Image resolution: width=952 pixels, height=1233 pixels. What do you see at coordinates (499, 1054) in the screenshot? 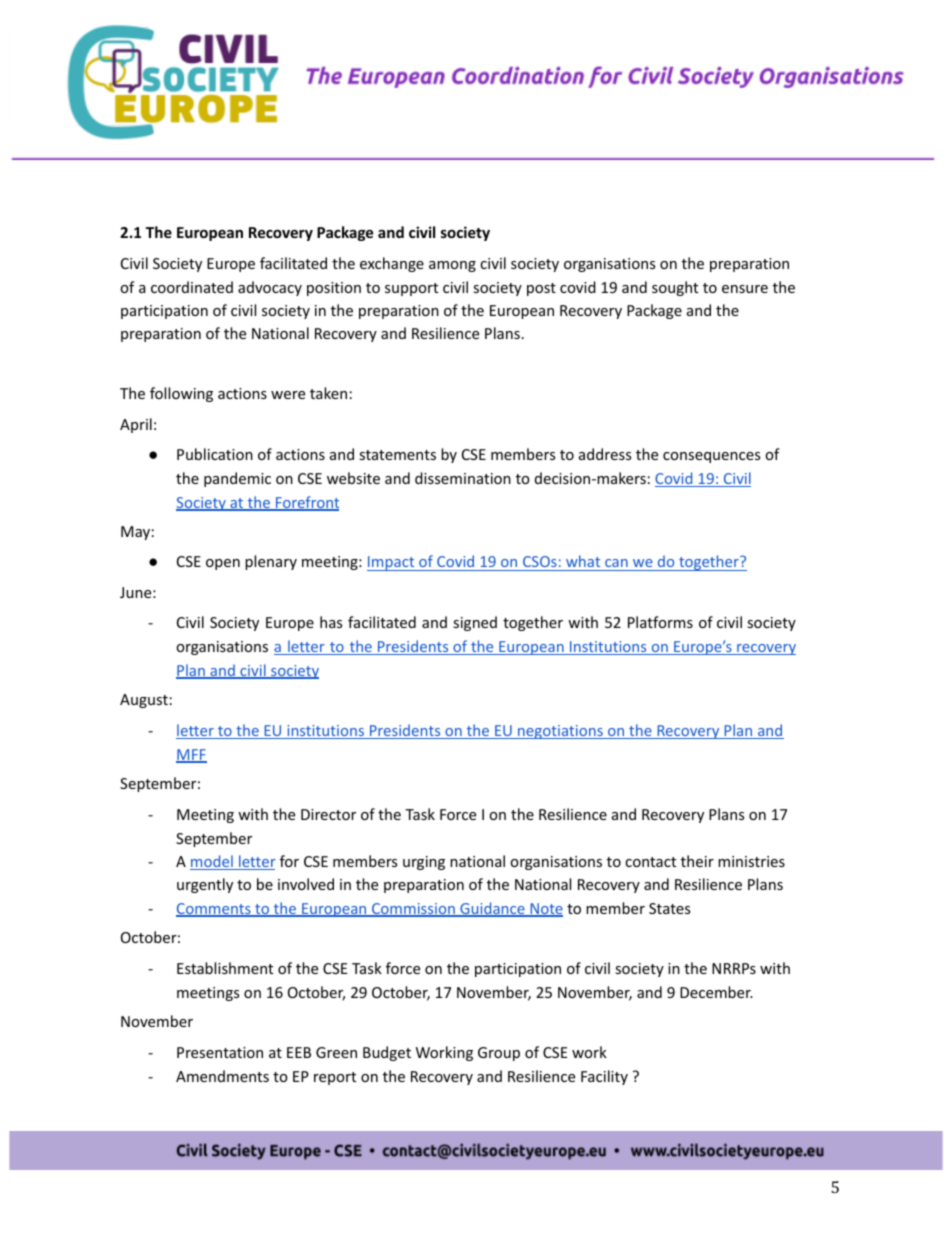
I see `Group` at bounding box center [499, 1054].
